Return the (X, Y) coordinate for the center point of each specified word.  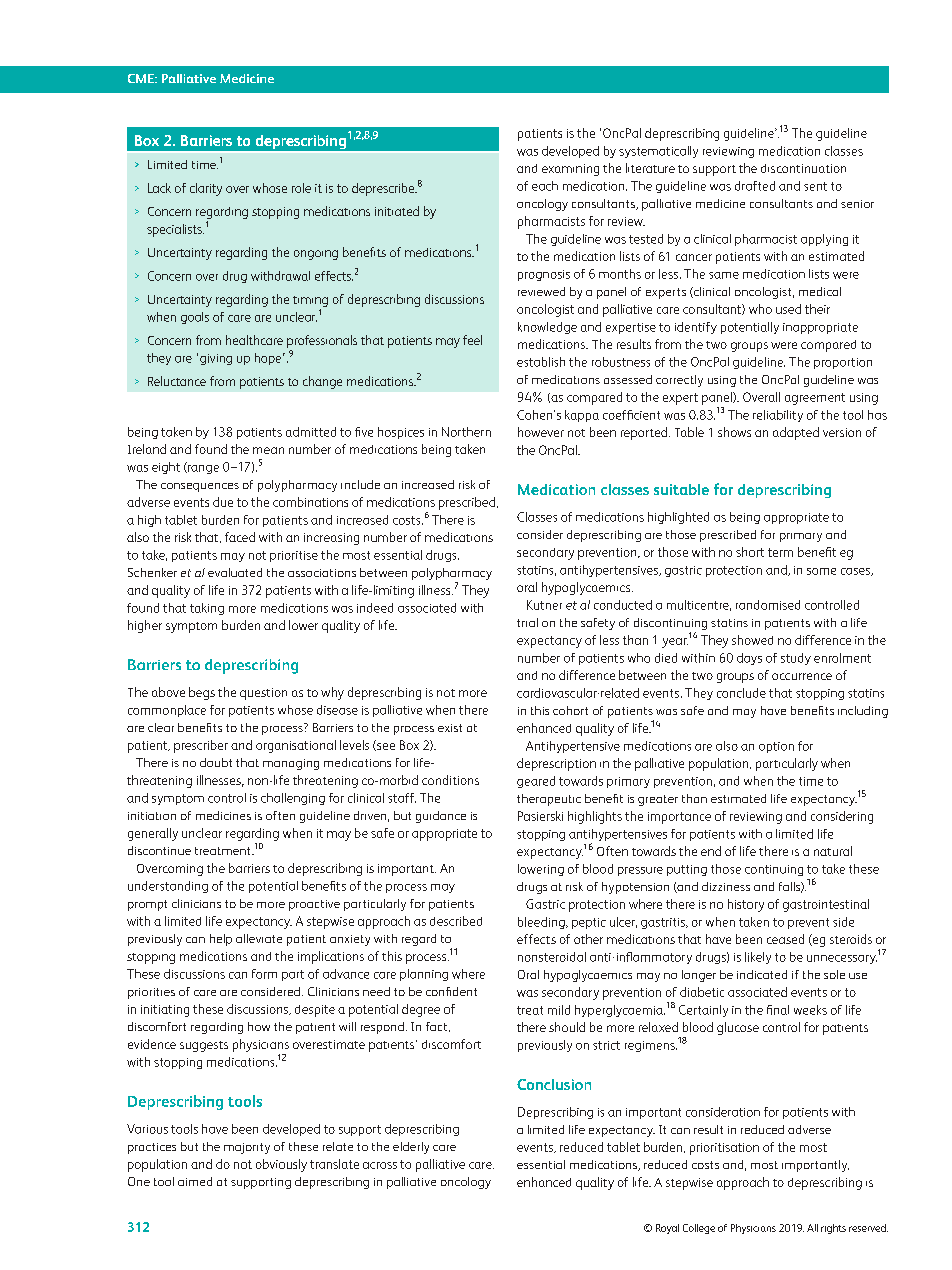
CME (142, 78)
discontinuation (803, 168)
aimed (195, 1181)
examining (570, 170)
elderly (411, 1148)
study (796, 659)
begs (202, 693)
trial (527, 622)
